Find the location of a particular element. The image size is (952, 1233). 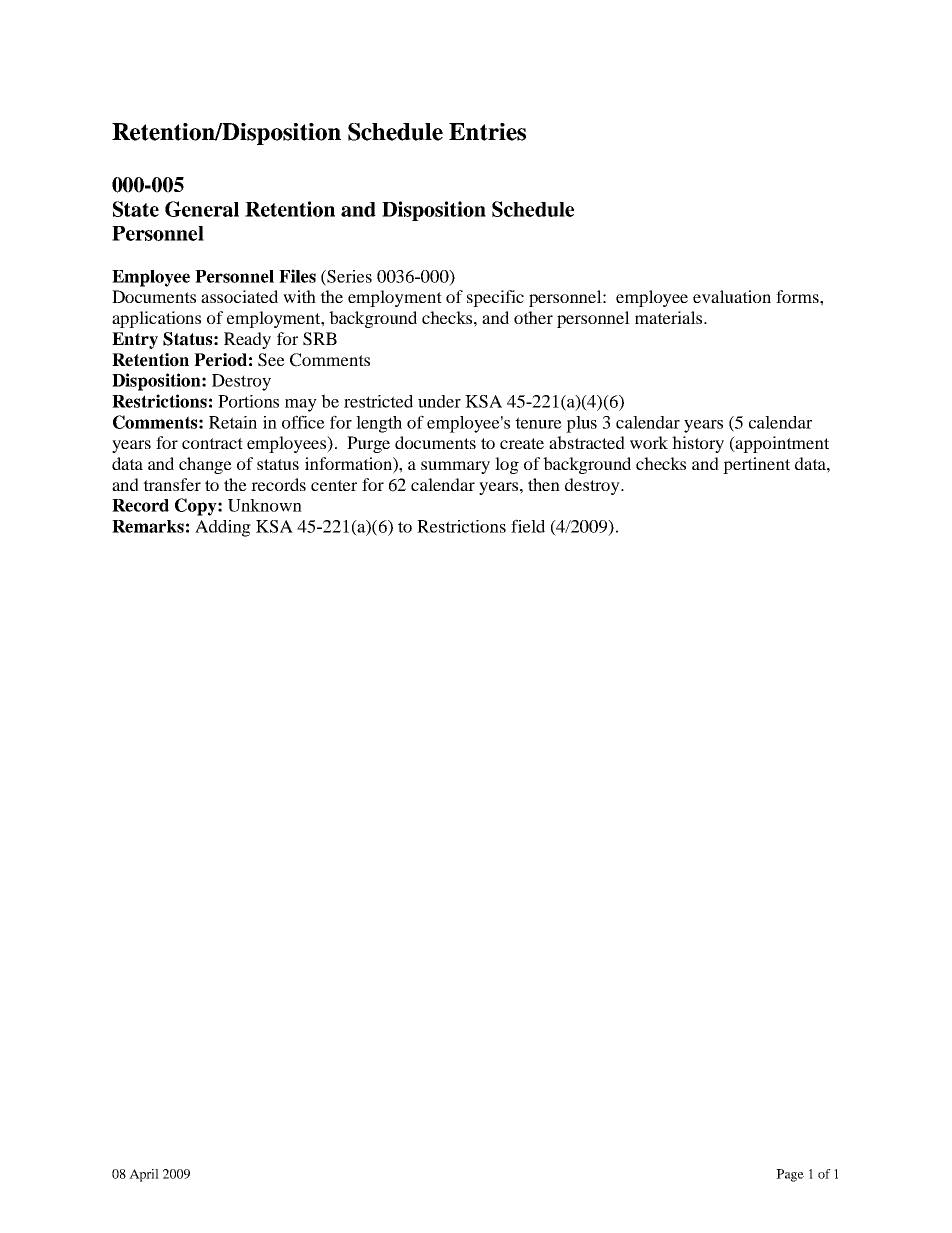

pertinent is located at coordinates (756, 465).
